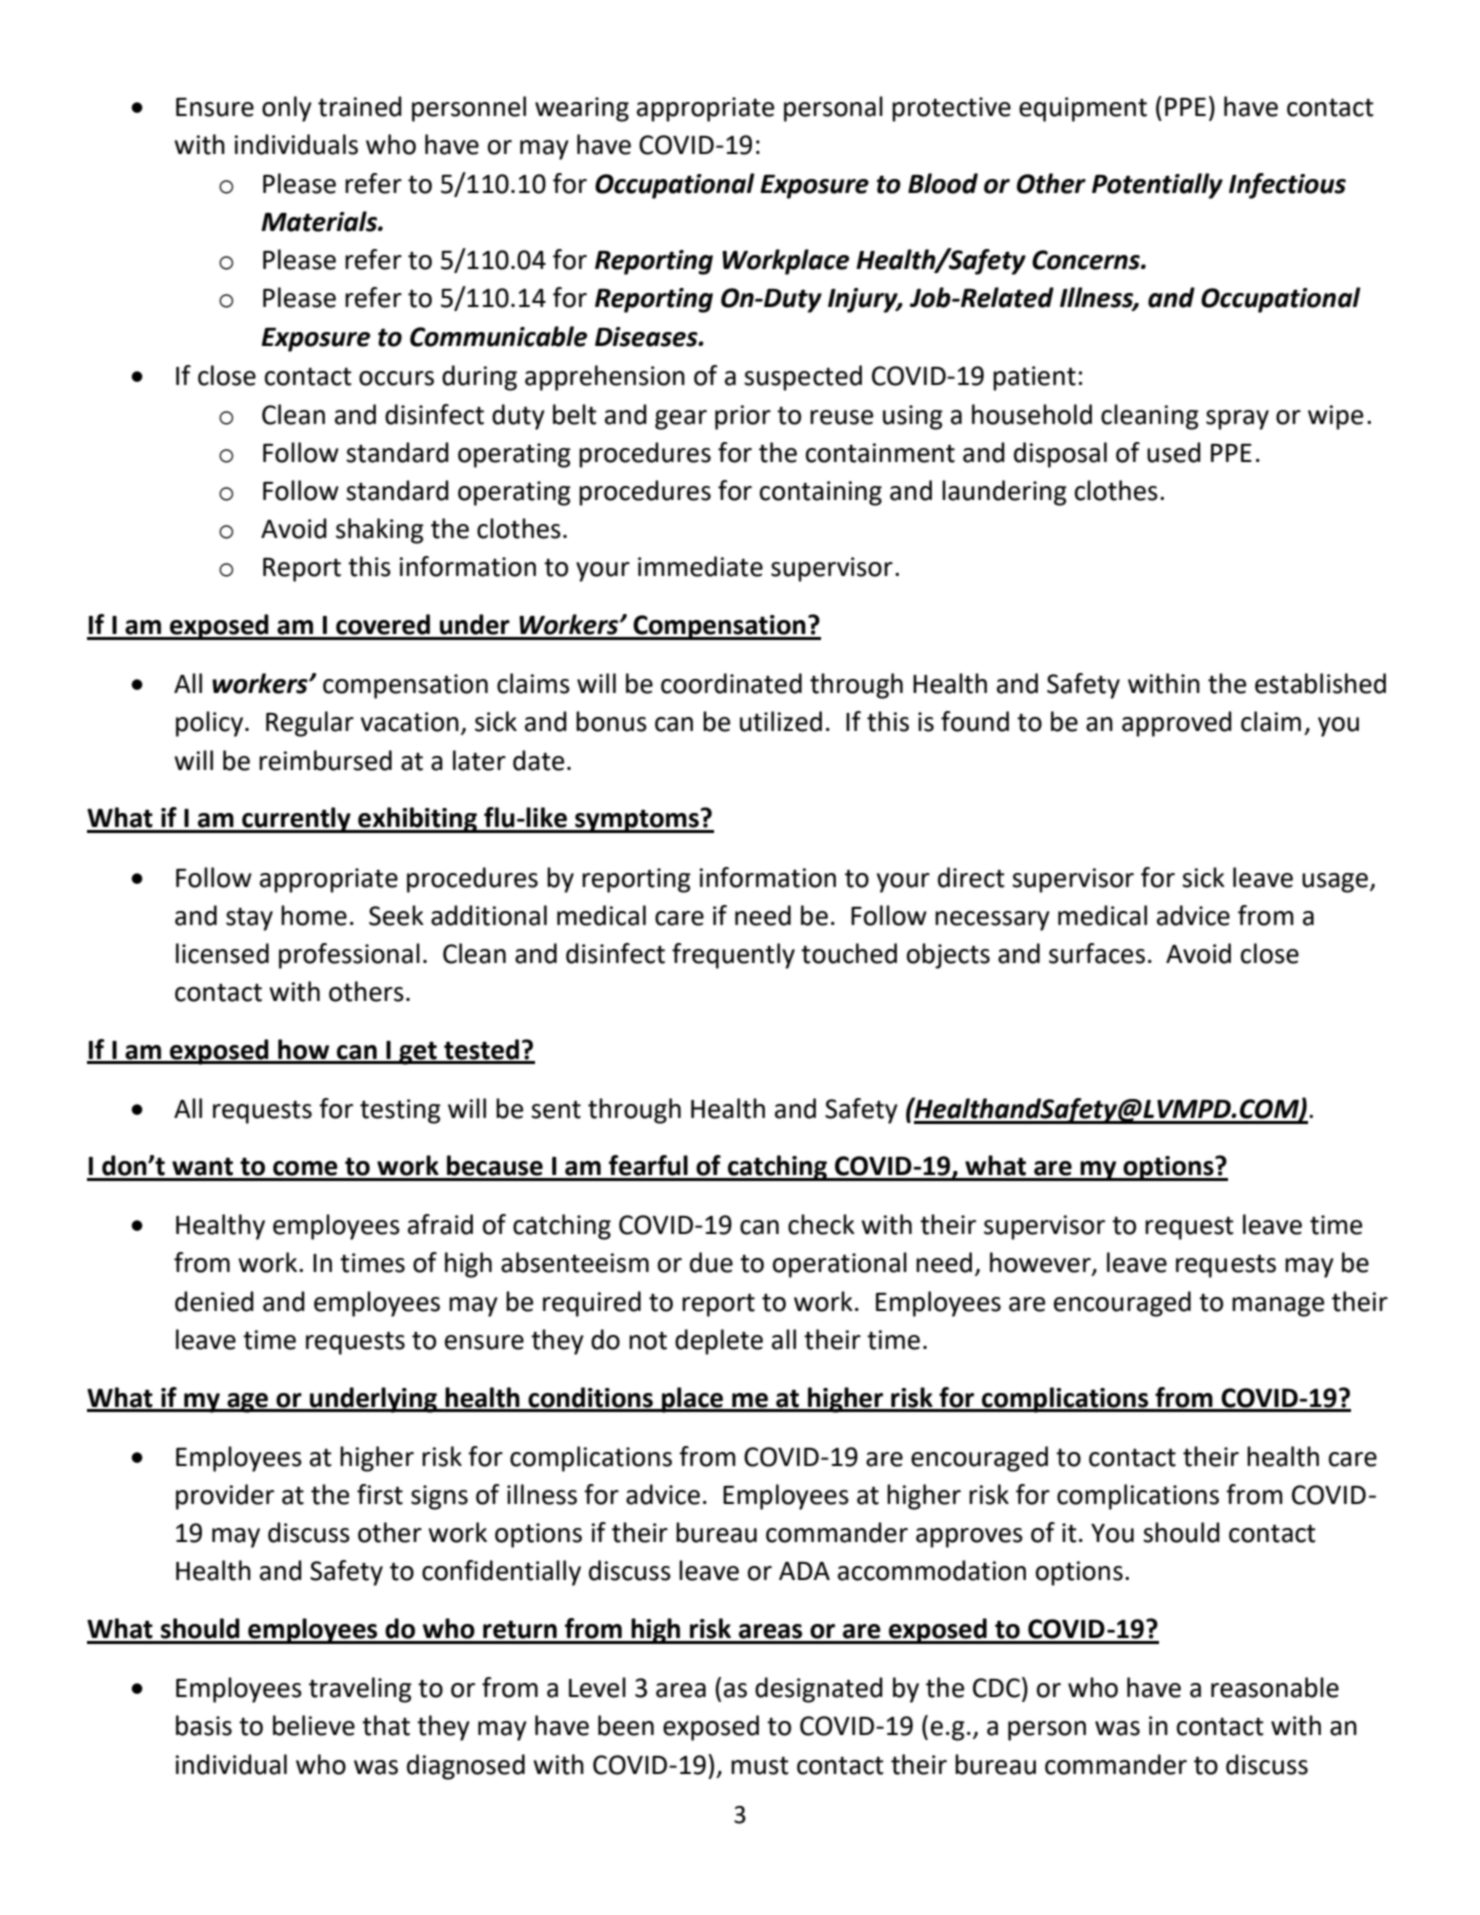 This document has height=1915, width=1480. Describe the element at coordinates (440, 1224) in the document. I see `afraid` at that location.
